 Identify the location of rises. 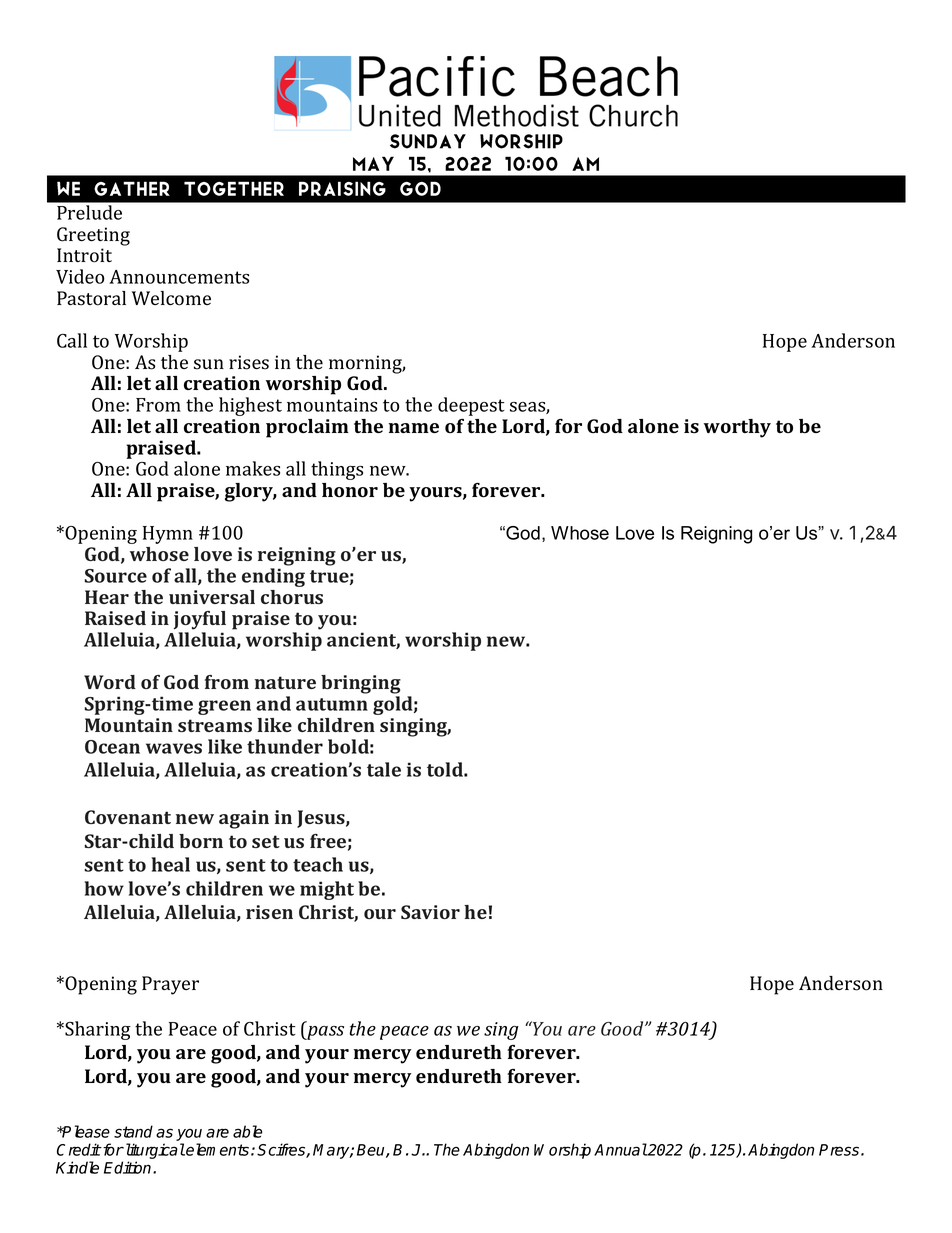
(249, 362).
